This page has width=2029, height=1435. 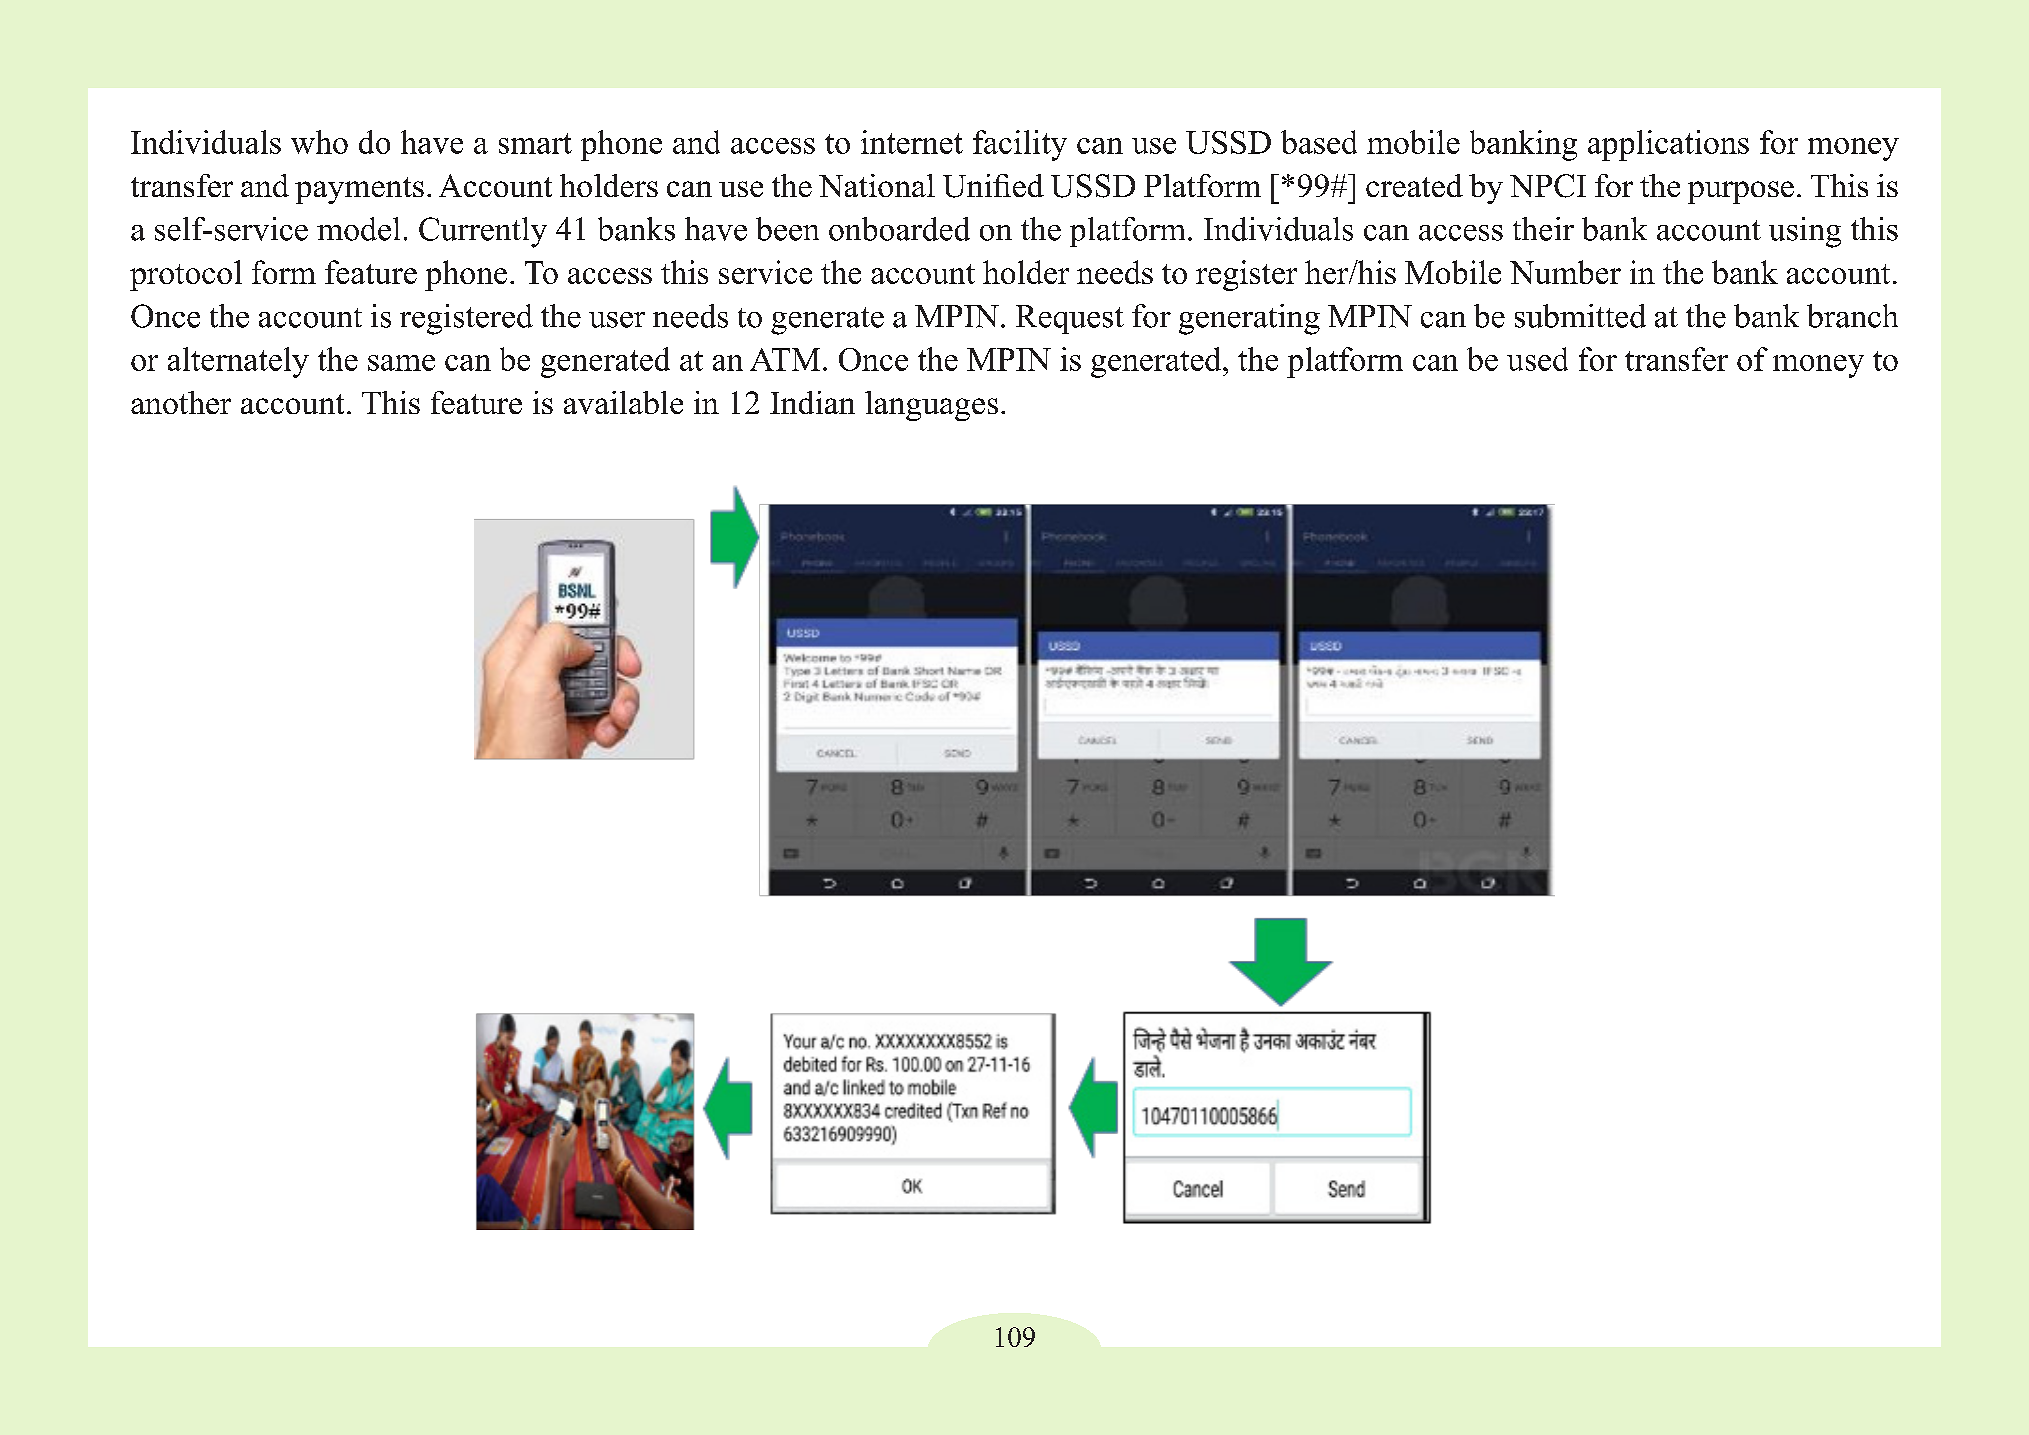 What do you see at coordinates (1020, 145) in the page?
I see `facility` at bounding box center [1020, 145].
